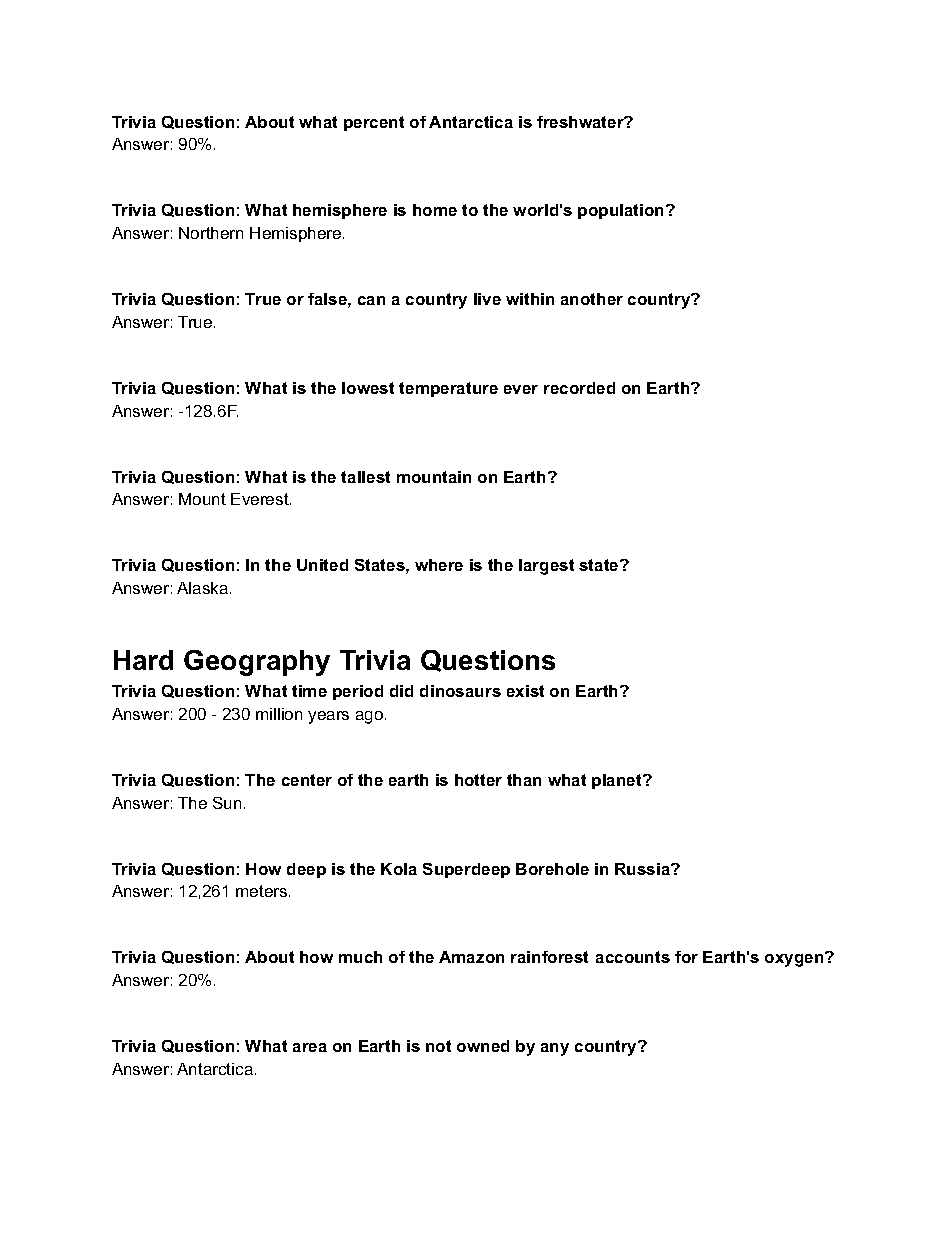  Describe the element at coordinates (211, 233) in the document. I see `Northern` at that location.
